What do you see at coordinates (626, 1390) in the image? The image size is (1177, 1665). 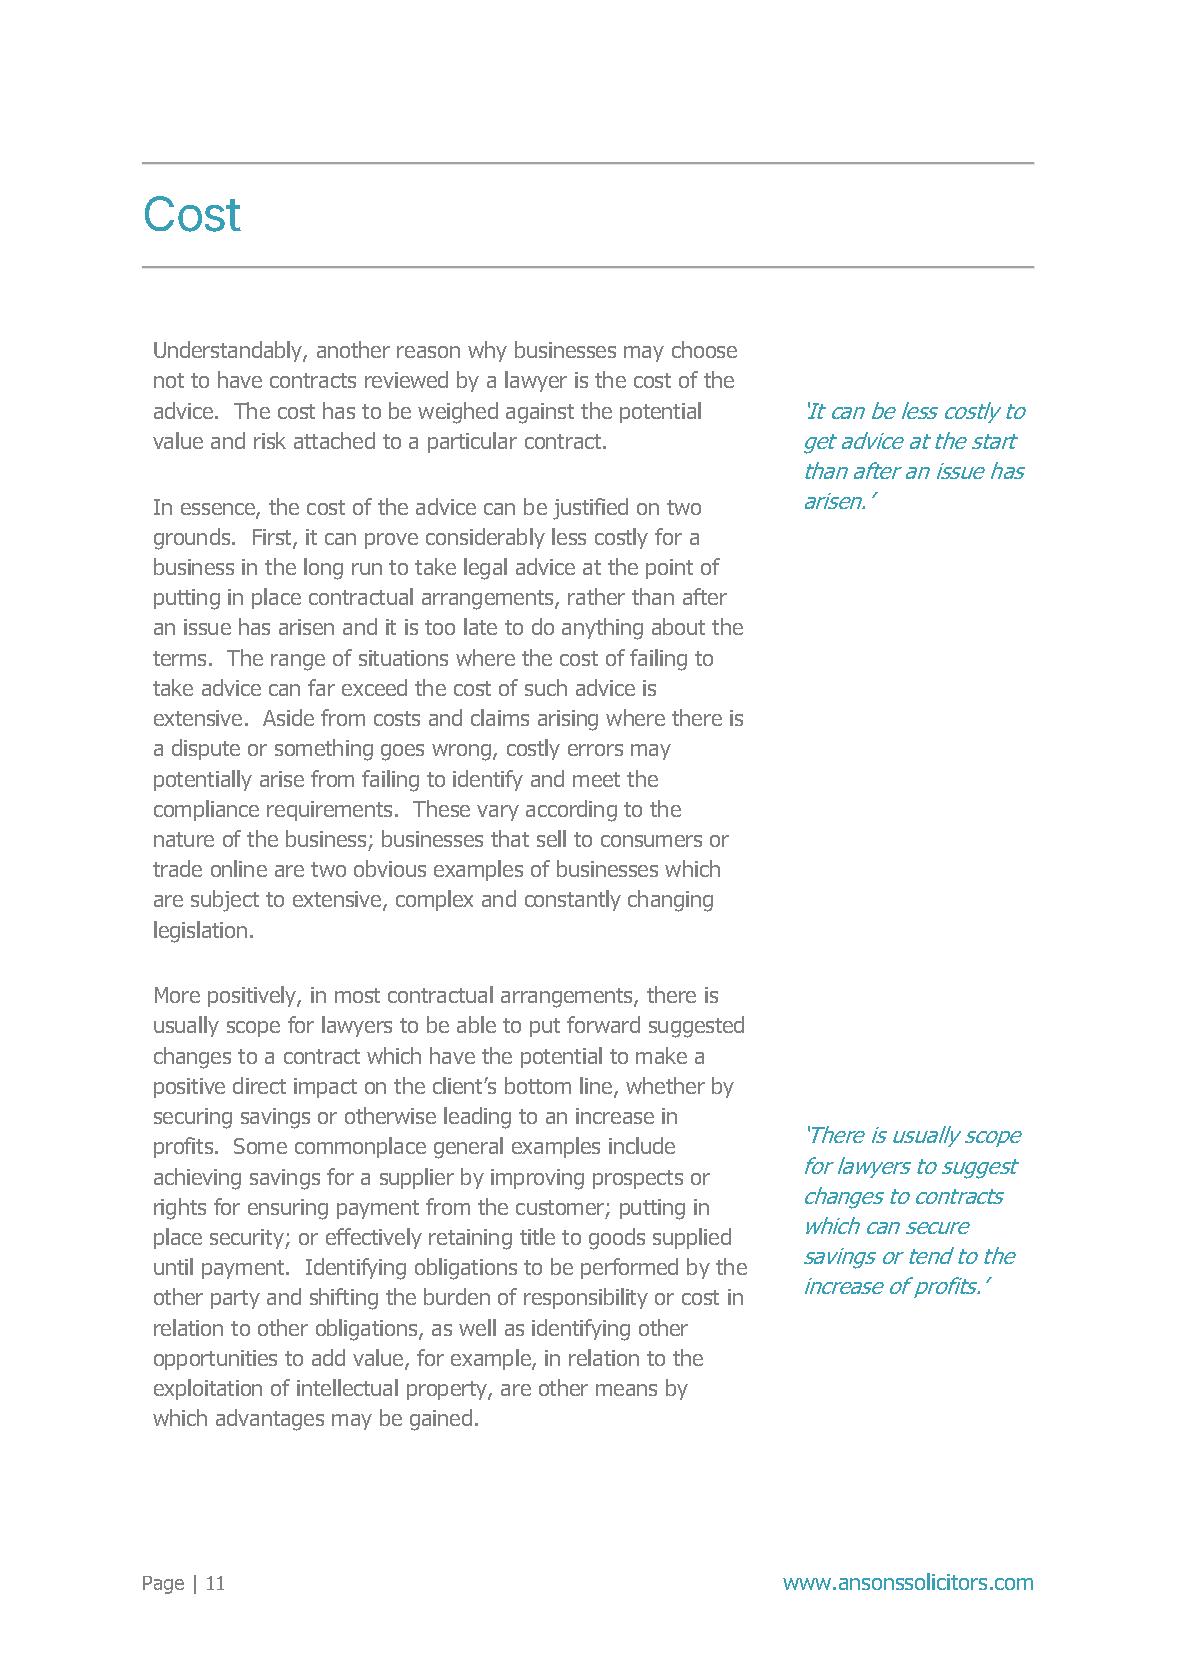 I see `means` at bounding box center [626, 1390].
